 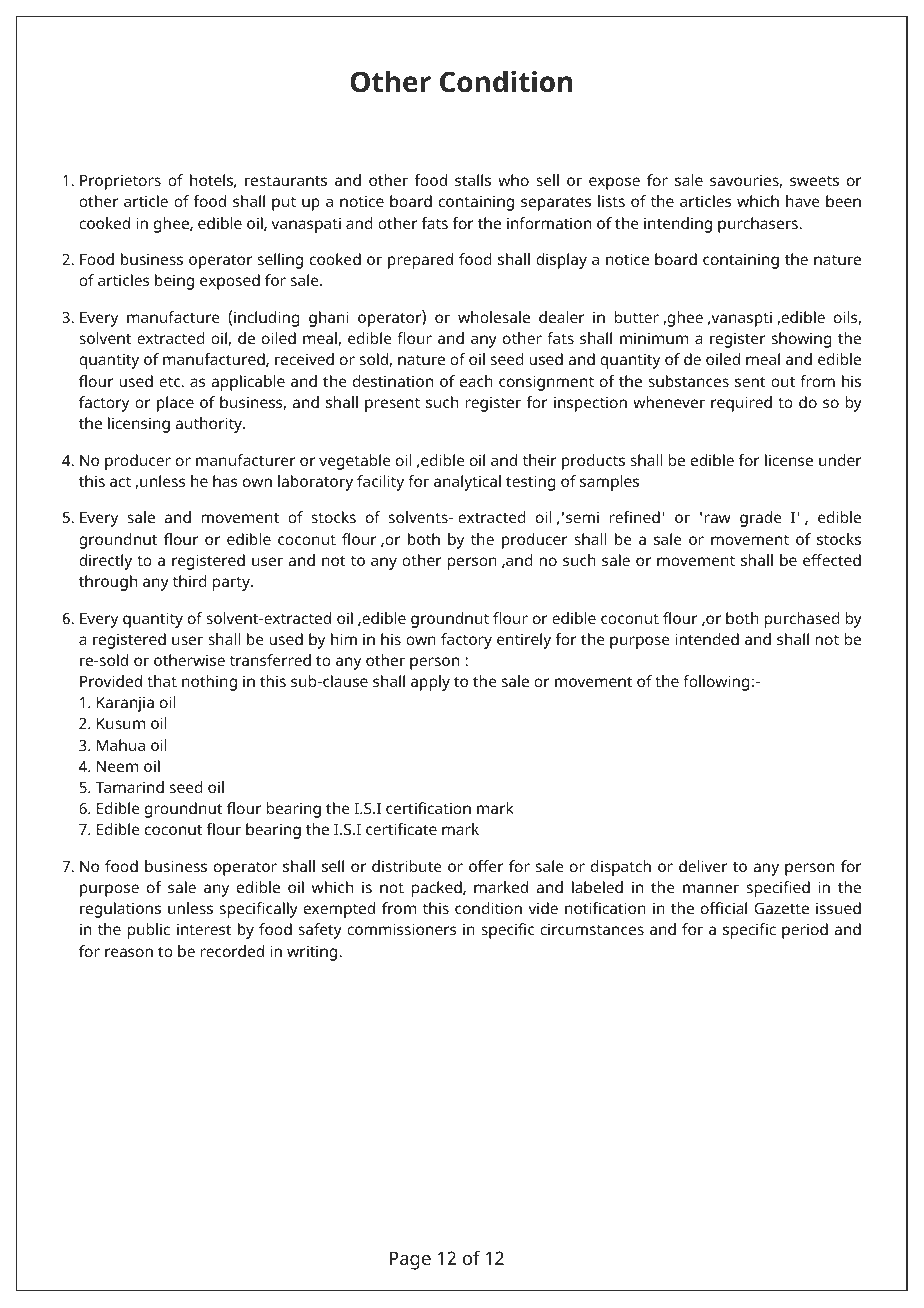 What do you see at coordinates (313, 953) in the screenshot?
I see `writing` at bounding box center [313, 953].
